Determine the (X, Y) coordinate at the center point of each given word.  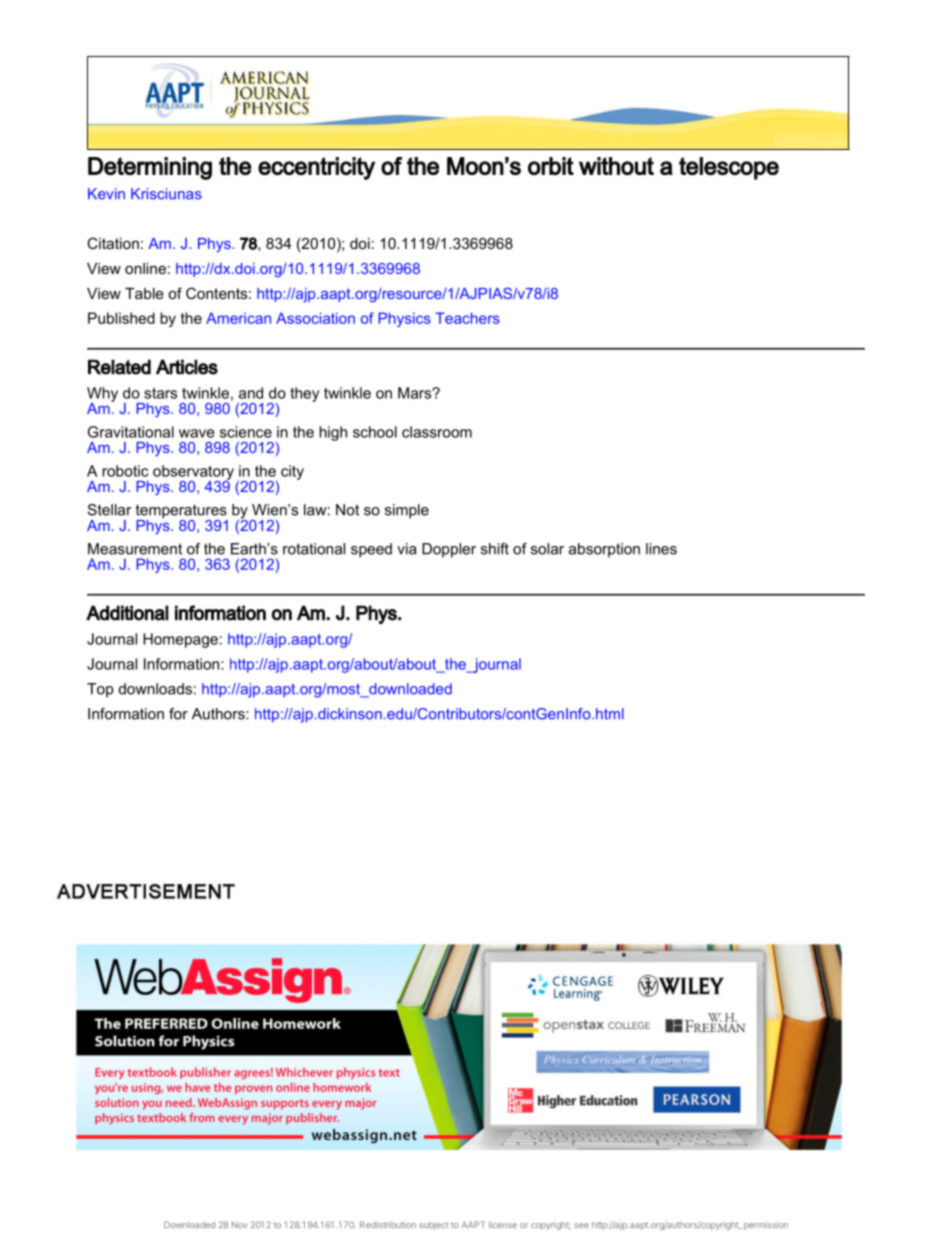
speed (371, 550)
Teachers (467, 318)
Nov (240, 1224)
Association (315, 318)
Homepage (180, 640)
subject (433, 1225)
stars (160, 393)
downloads (155, 689)
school (375, 432)
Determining (150, 168)
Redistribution (388, 1224)
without (616, 166)
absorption (604, 550)
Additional (127, 613)
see (581, 1225)
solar (547, 549)
